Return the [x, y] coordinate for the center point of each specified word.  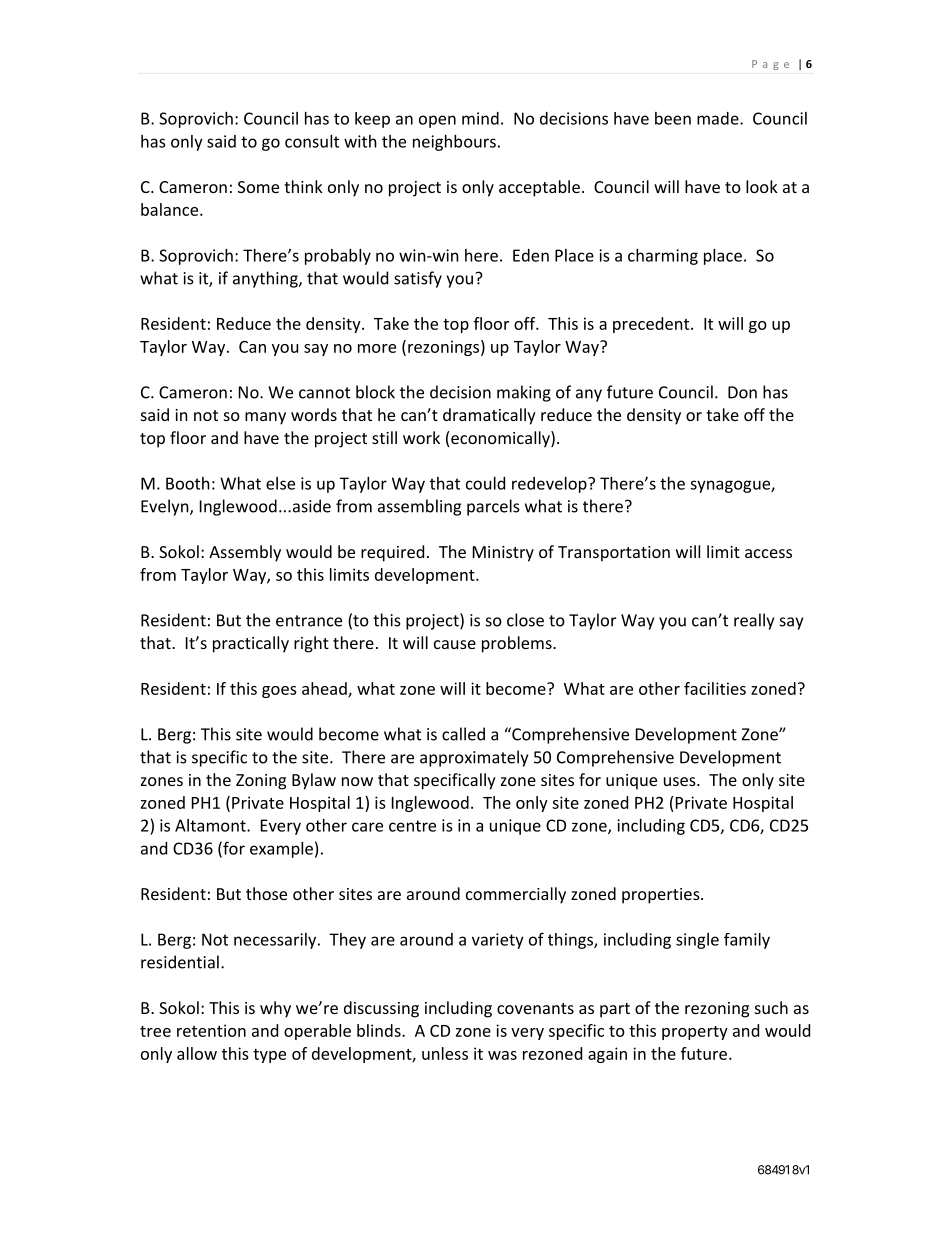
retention [211, 1030]
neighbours [454, 143]
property [695, 1033]
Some [258, 187]
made [719, 118]
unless [445, 1053]
